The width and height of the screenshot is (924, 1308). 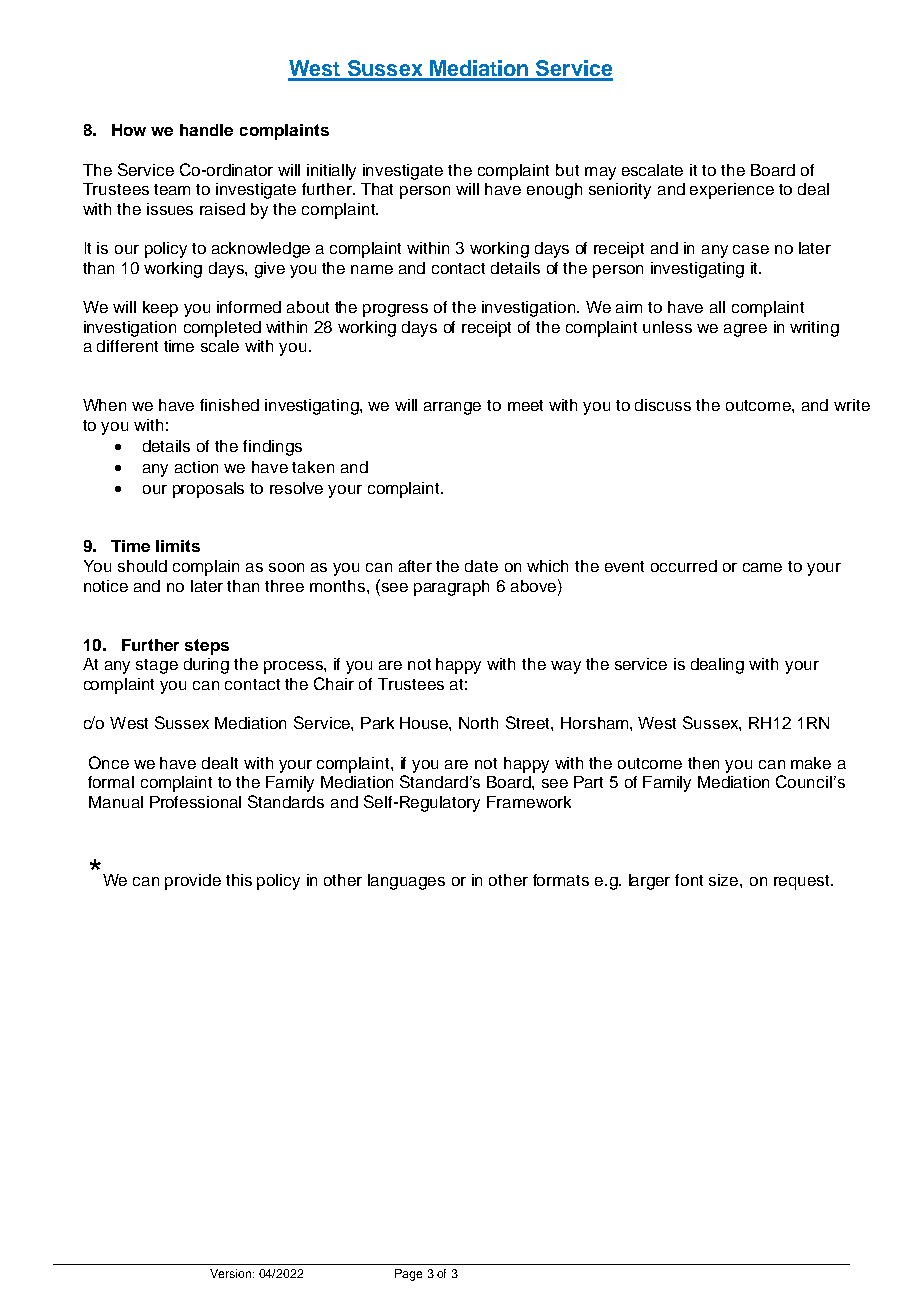 I want to click on during, so click(x=206, y=666).
